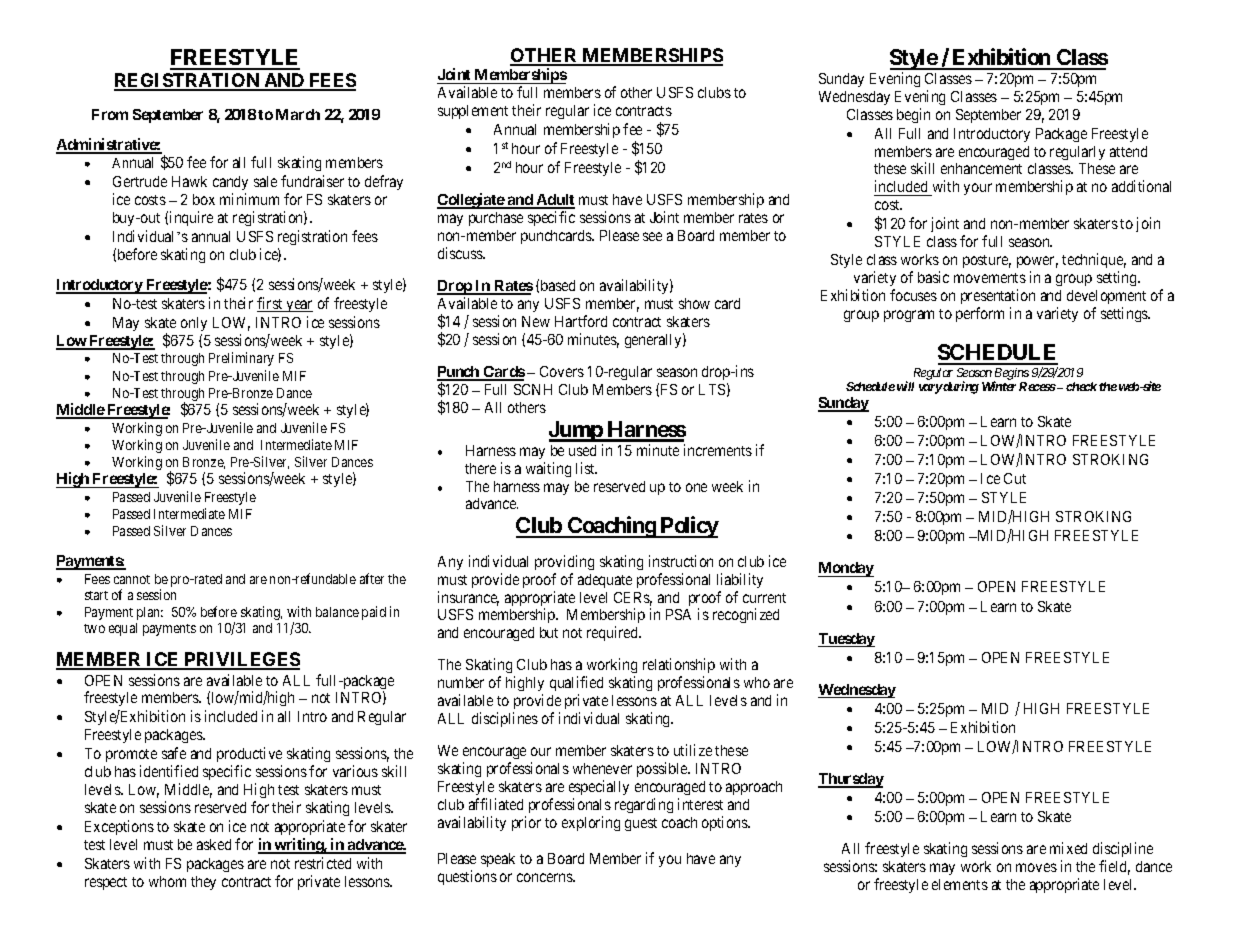  I want to click on guest, so click(641, 824).
